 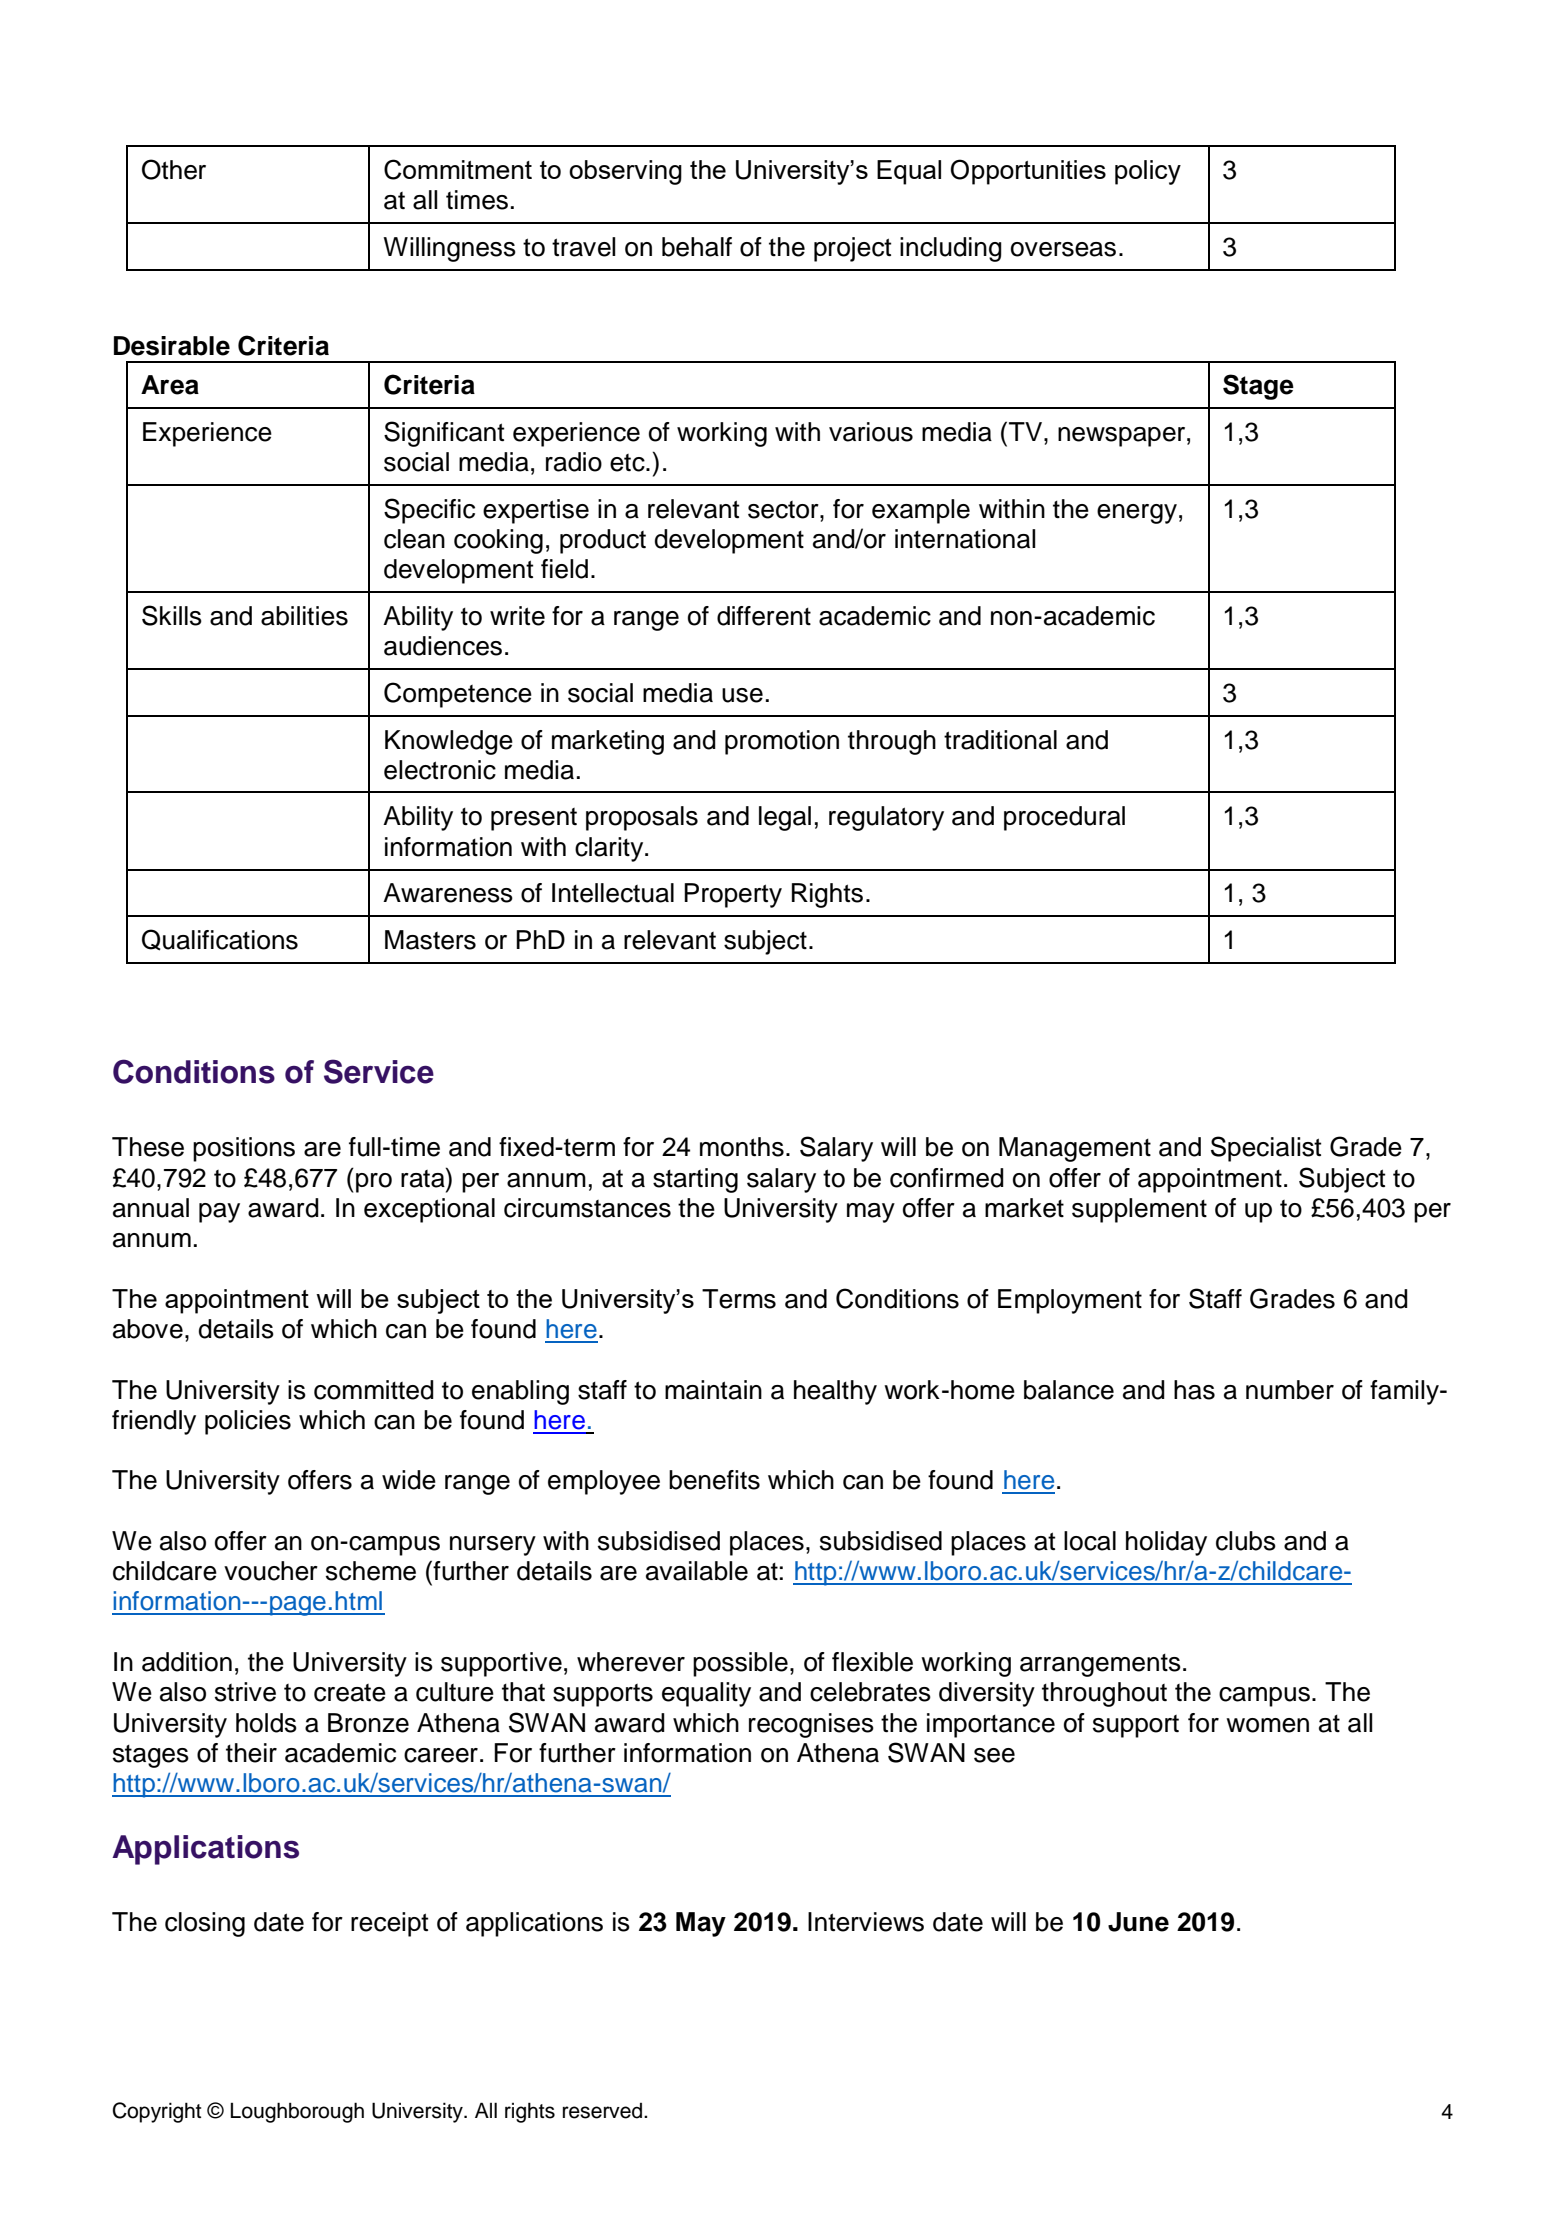 What do you see at coordinates (1148, 172) in the image?
I see `policy` at bounding box center [1148, 172].
